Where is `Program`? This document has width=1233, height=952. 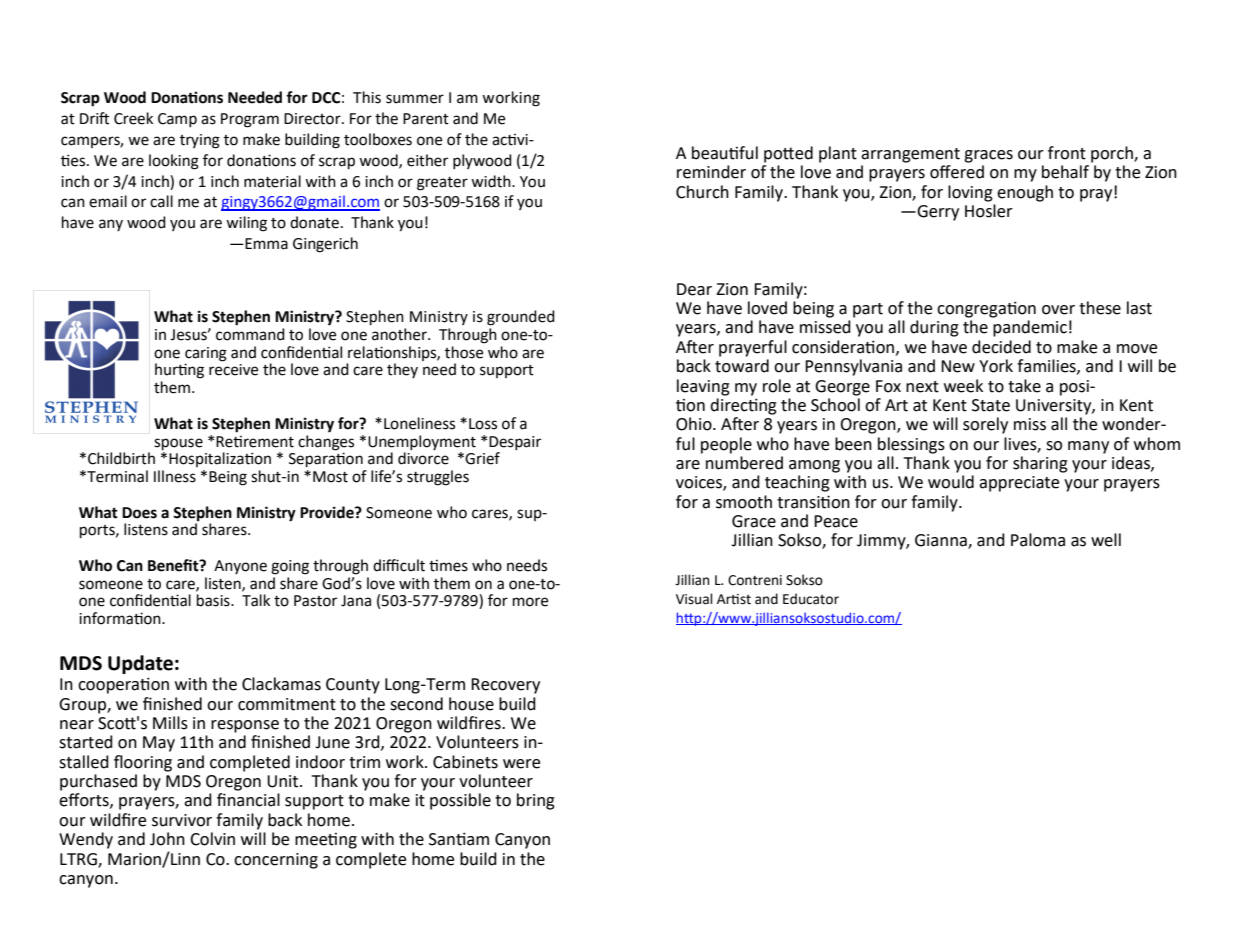 Program is located at coordinates (250, 120).
